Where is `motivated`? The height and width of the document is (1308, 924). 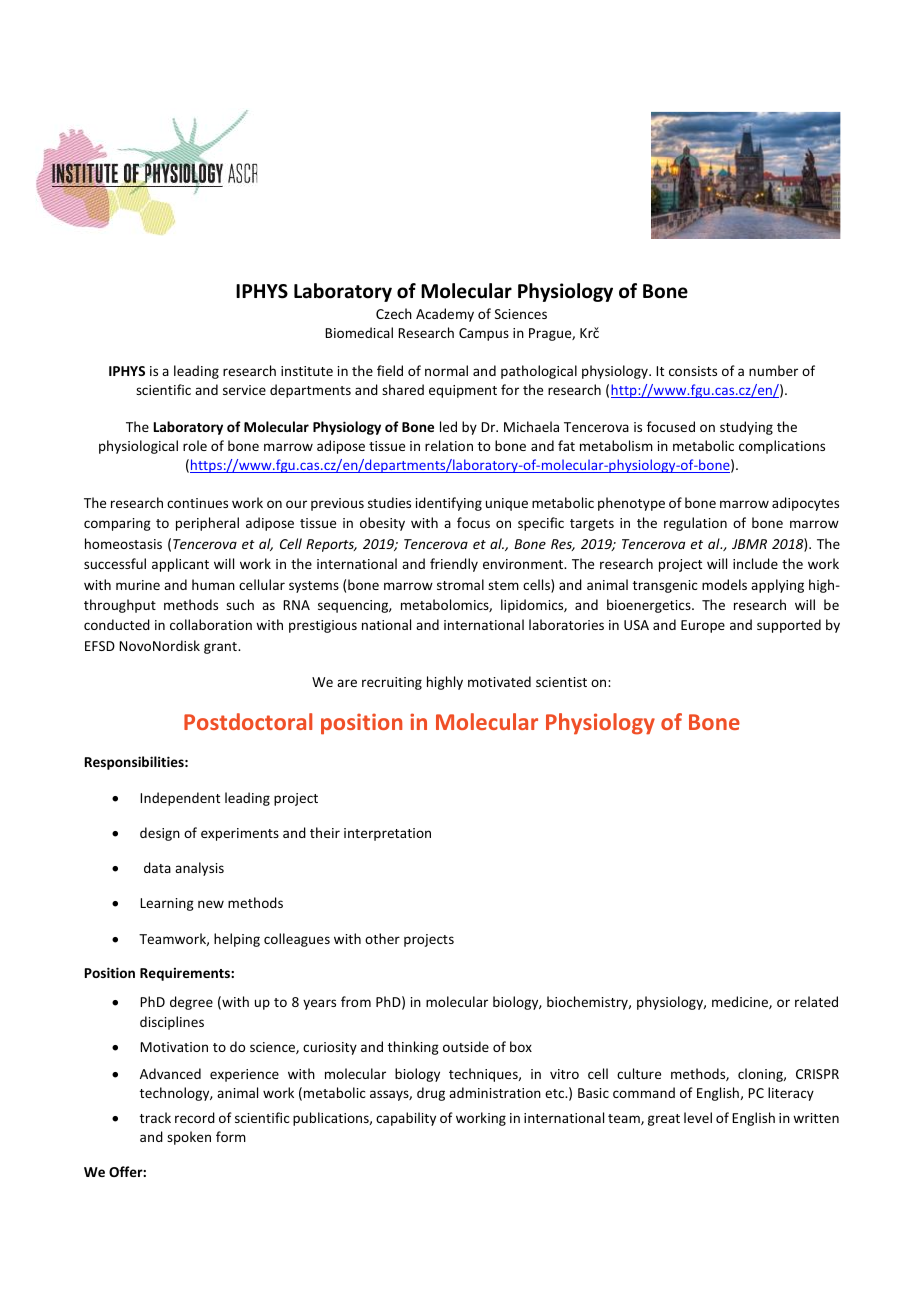 motivated is located at coordinates (499, 681).
